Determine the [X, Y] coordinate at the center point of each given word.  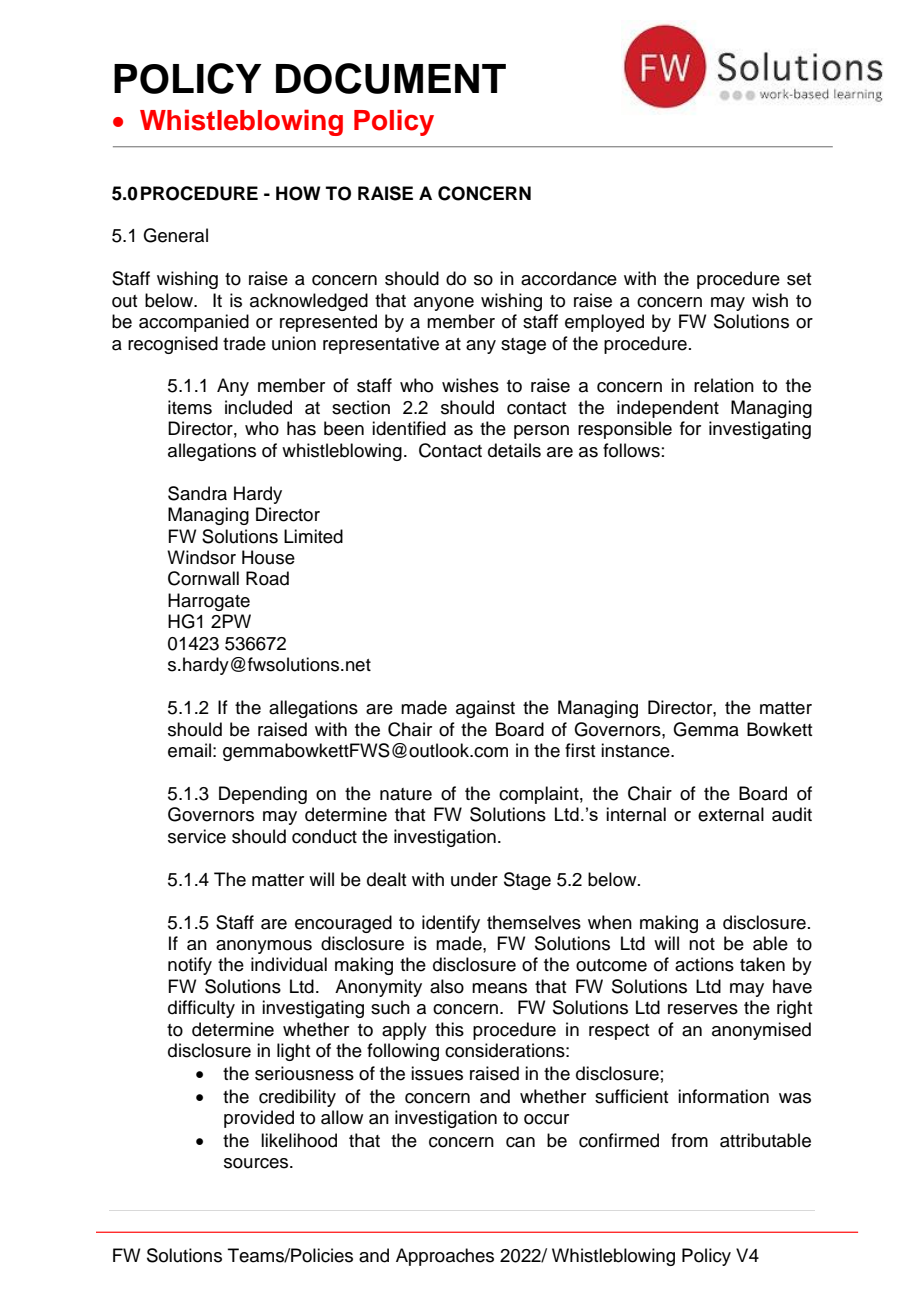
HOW [298, 193]
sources [257, 1163]
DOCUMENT [391, 78]
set [799, 279]
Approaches [445, 1257]
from [689, 1140]
